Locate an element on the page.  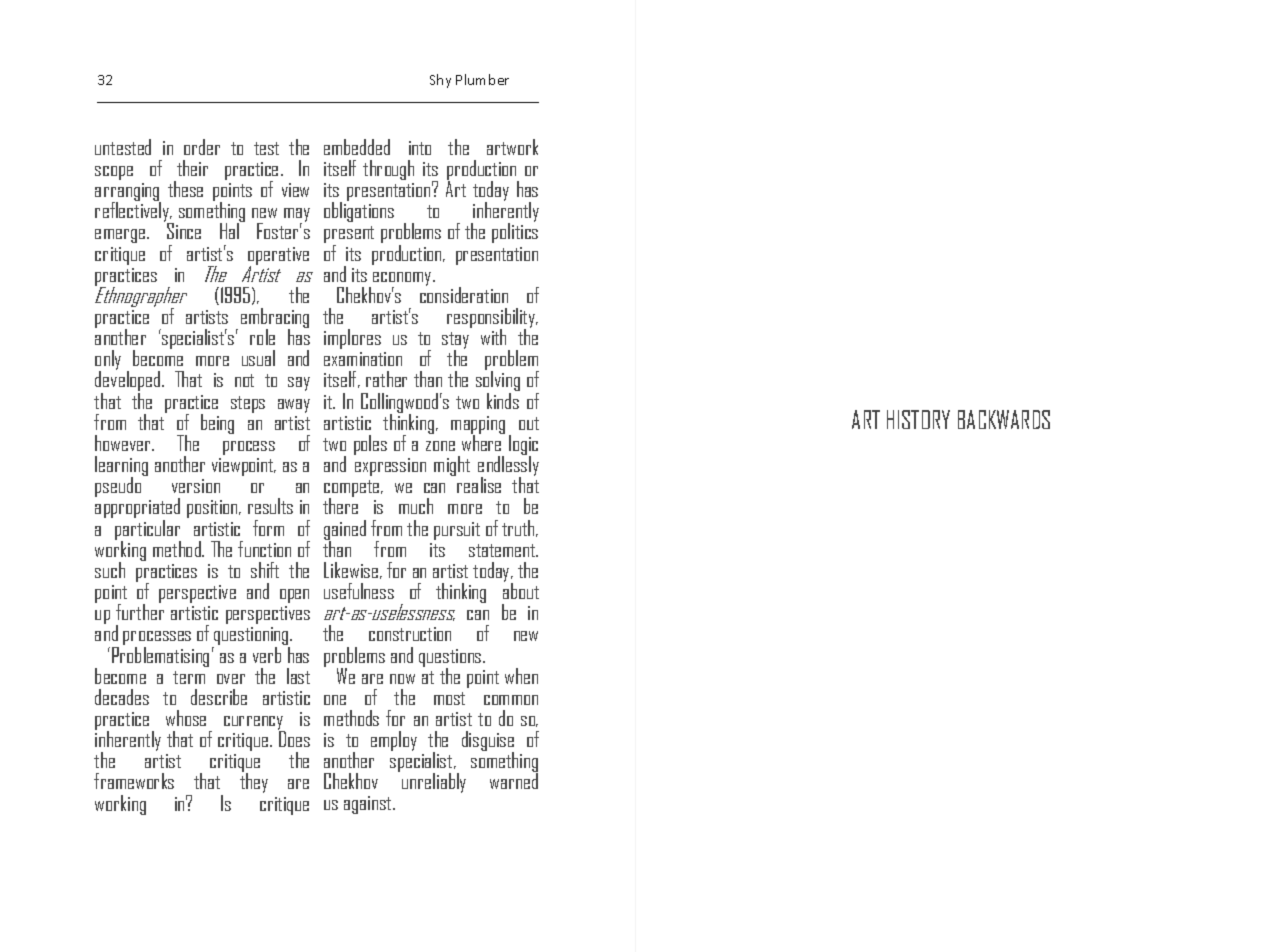
order is located at coordinates (202, 147).
